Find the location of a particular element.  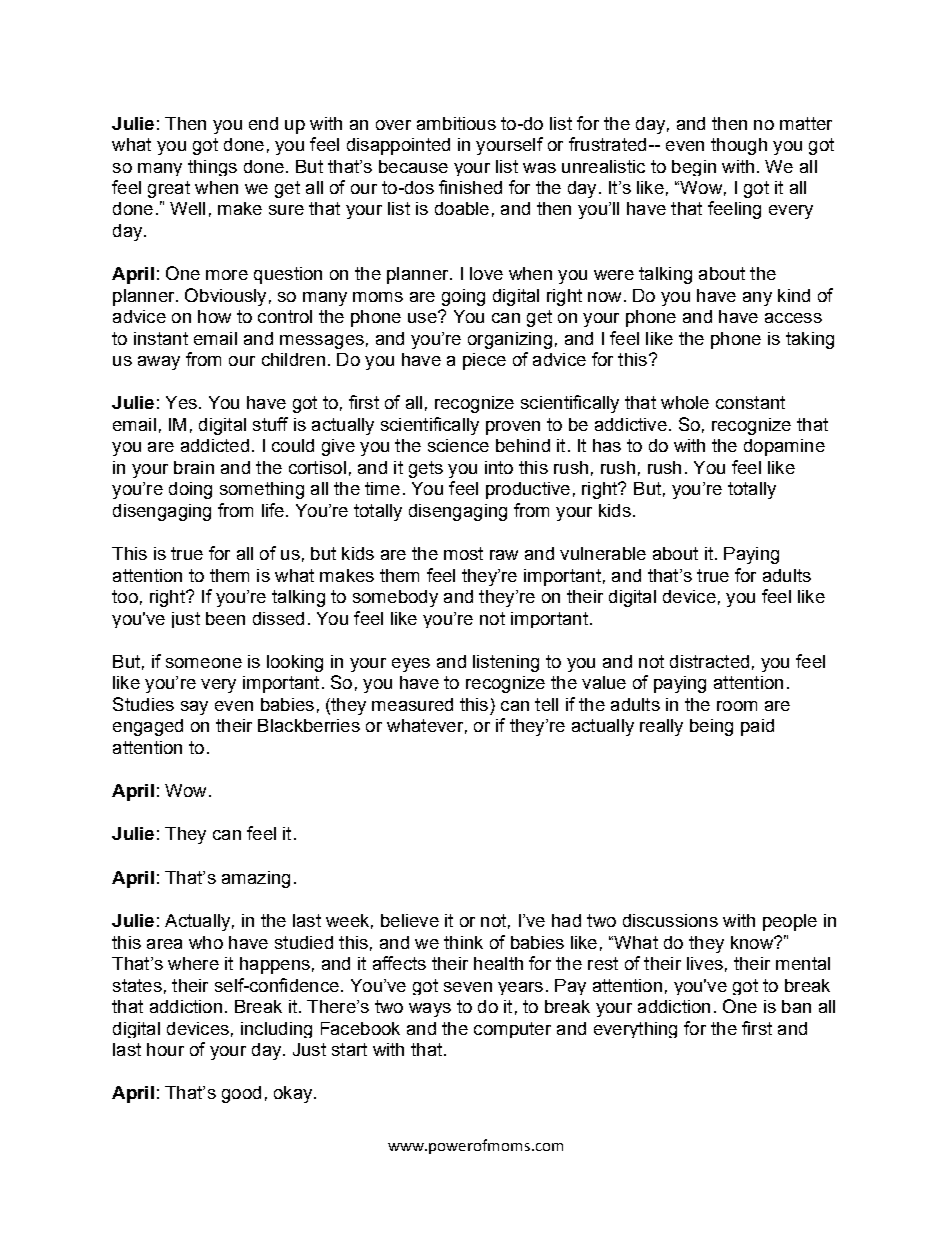

ambitious is located at coordinates (456, 123).
